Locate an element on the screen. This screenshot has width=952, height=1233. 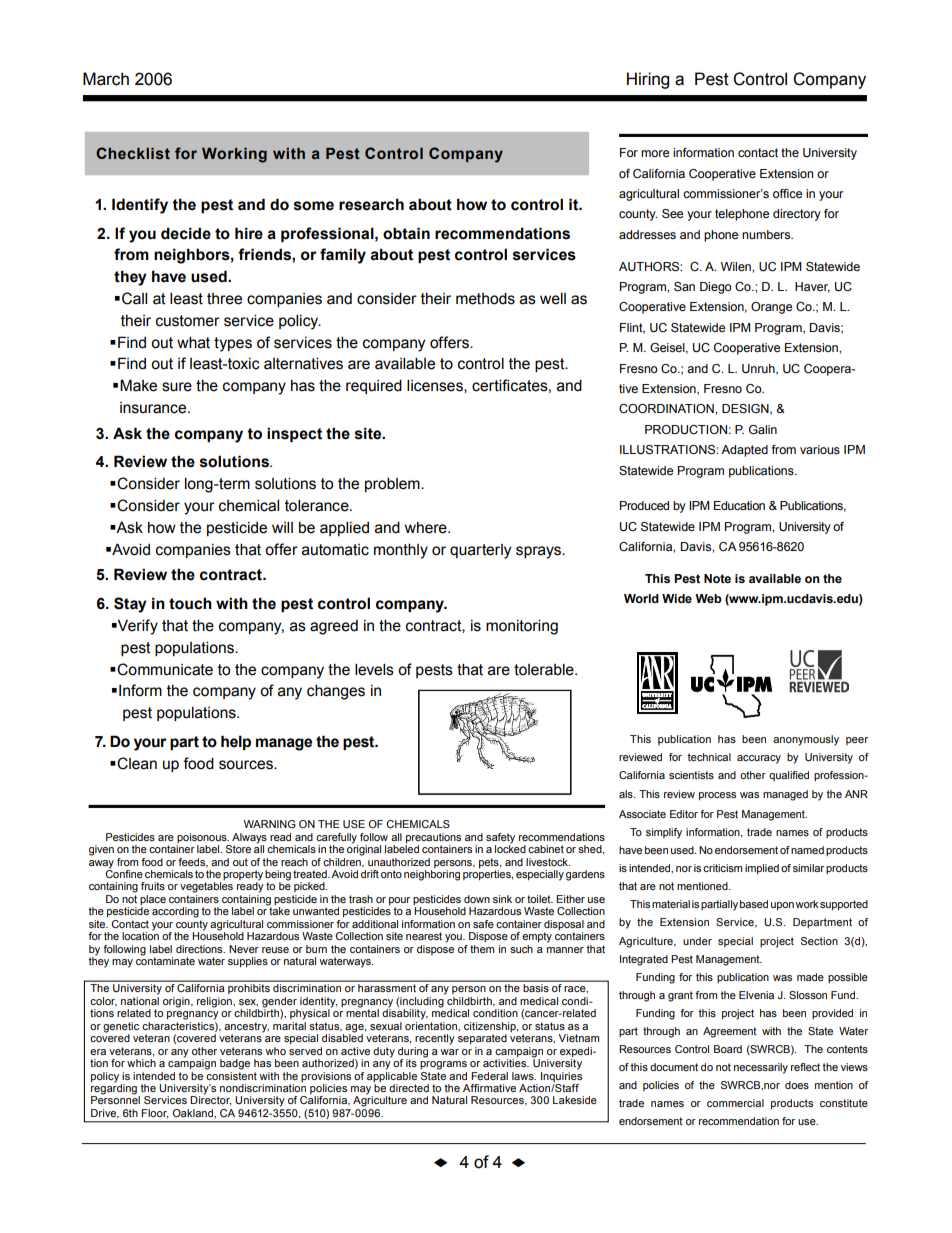
insurance is located at coordinates (154, 408).
